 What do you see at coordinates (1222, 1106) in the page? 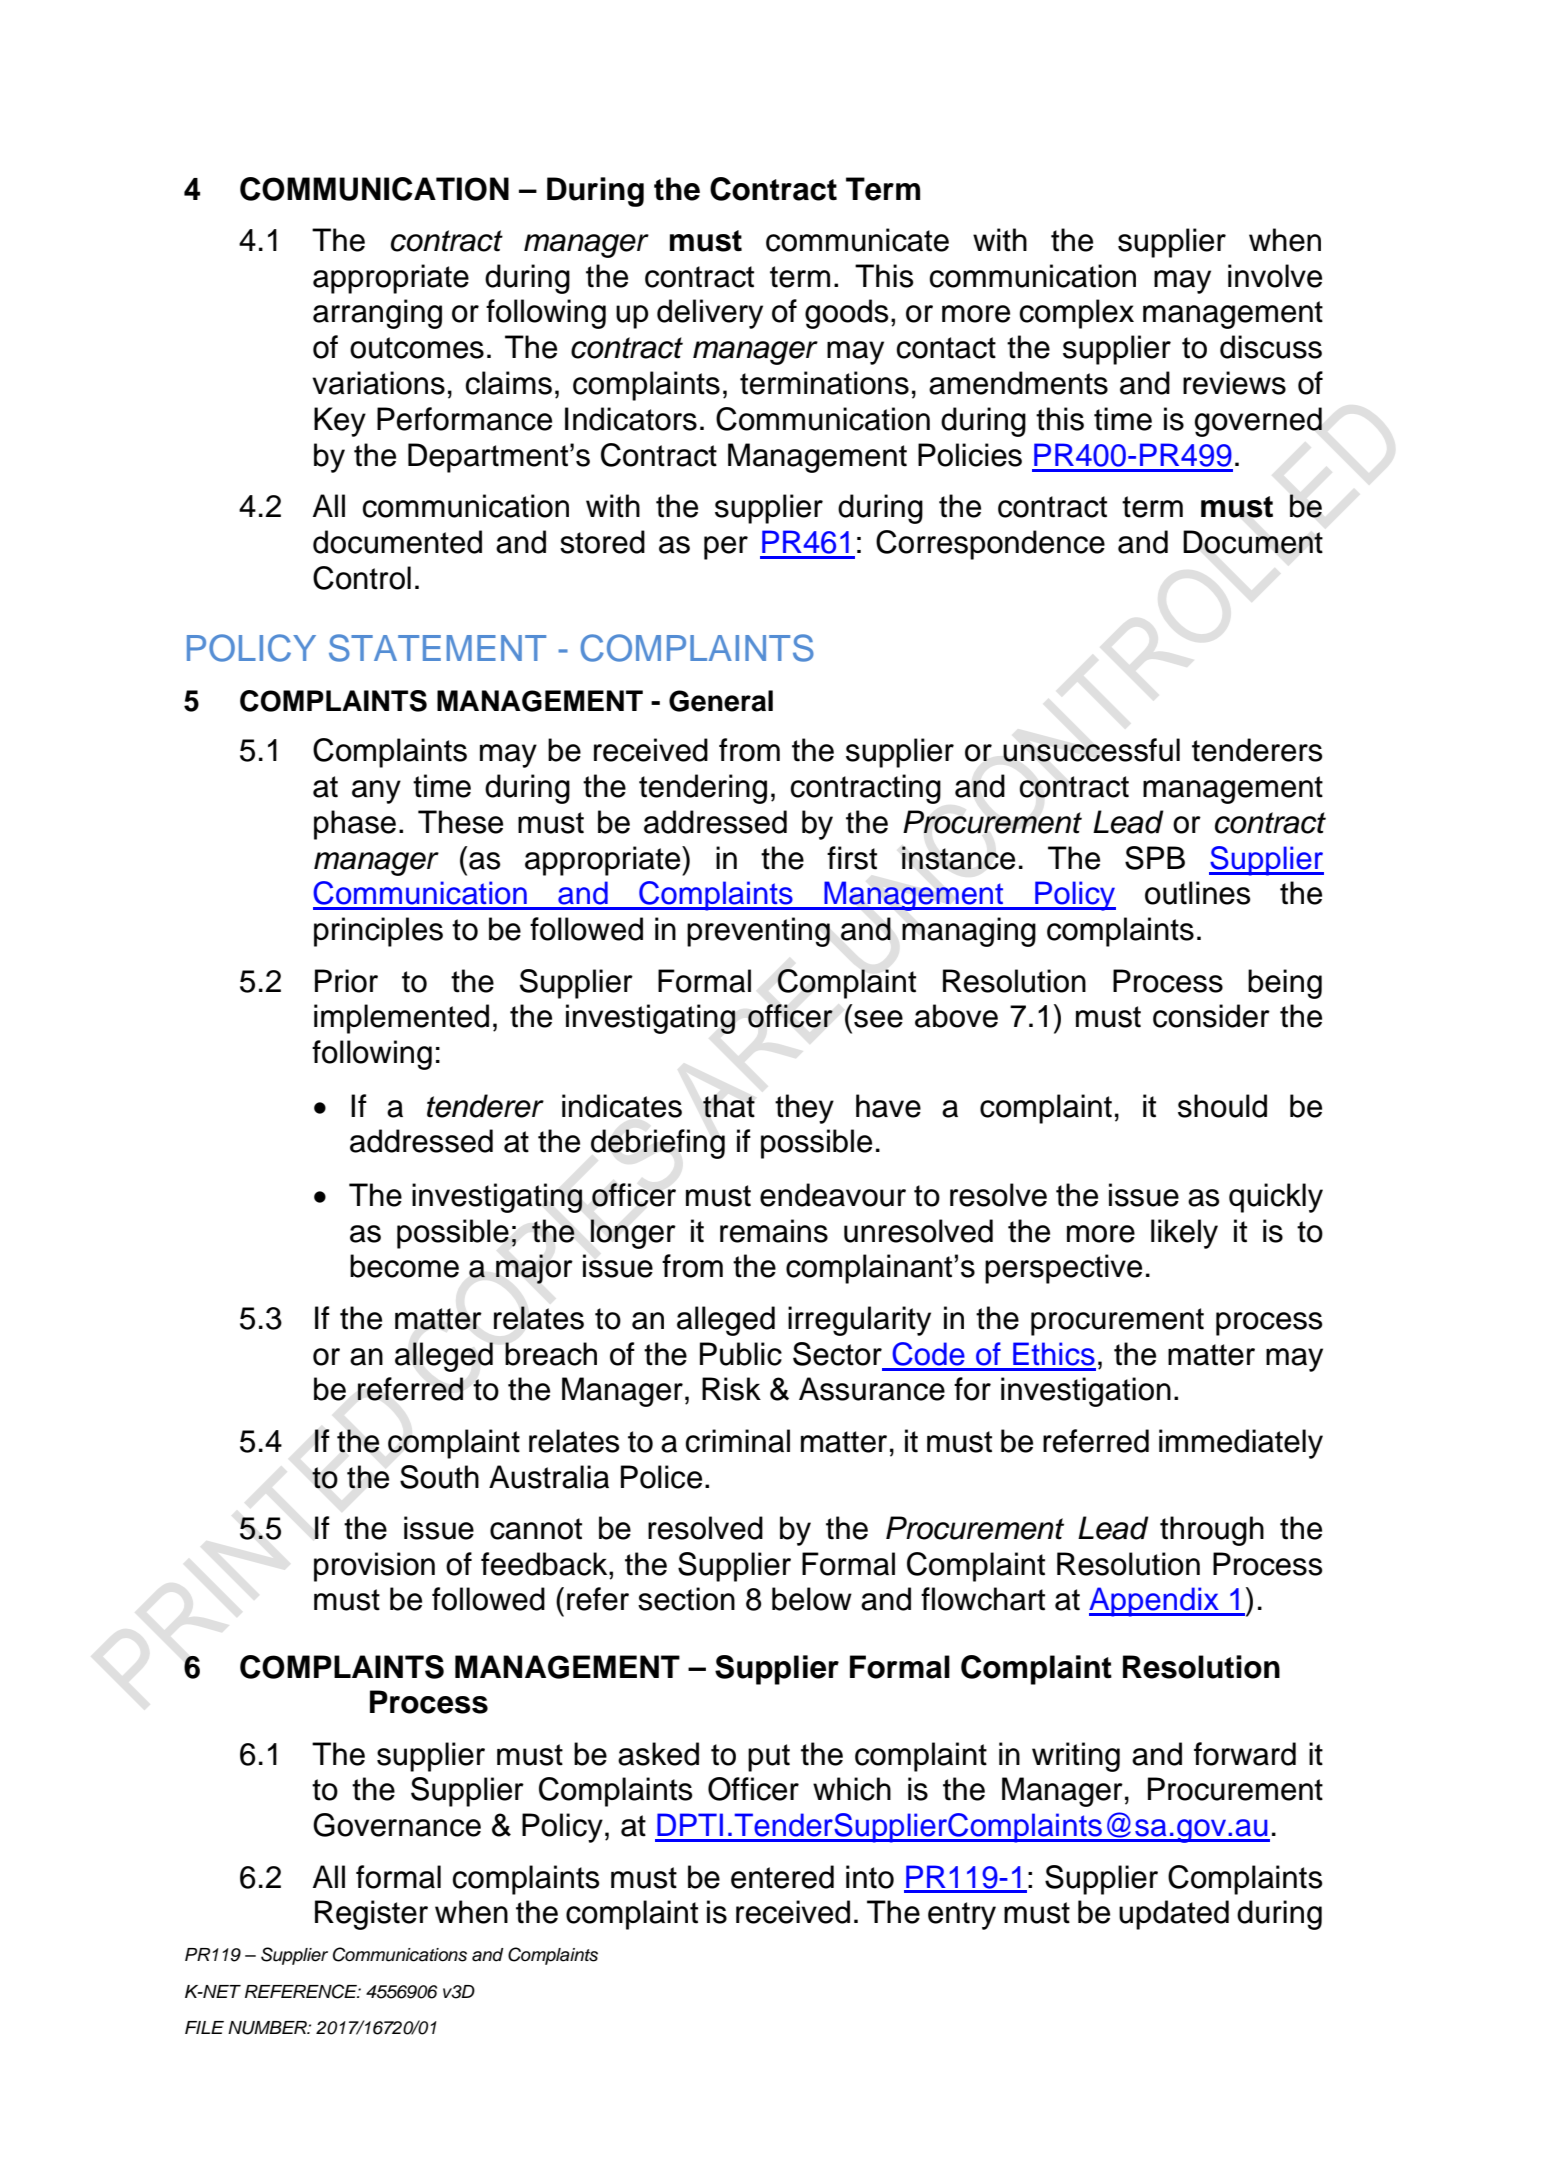
I see `should` at bounding box center [1222, 1106].
